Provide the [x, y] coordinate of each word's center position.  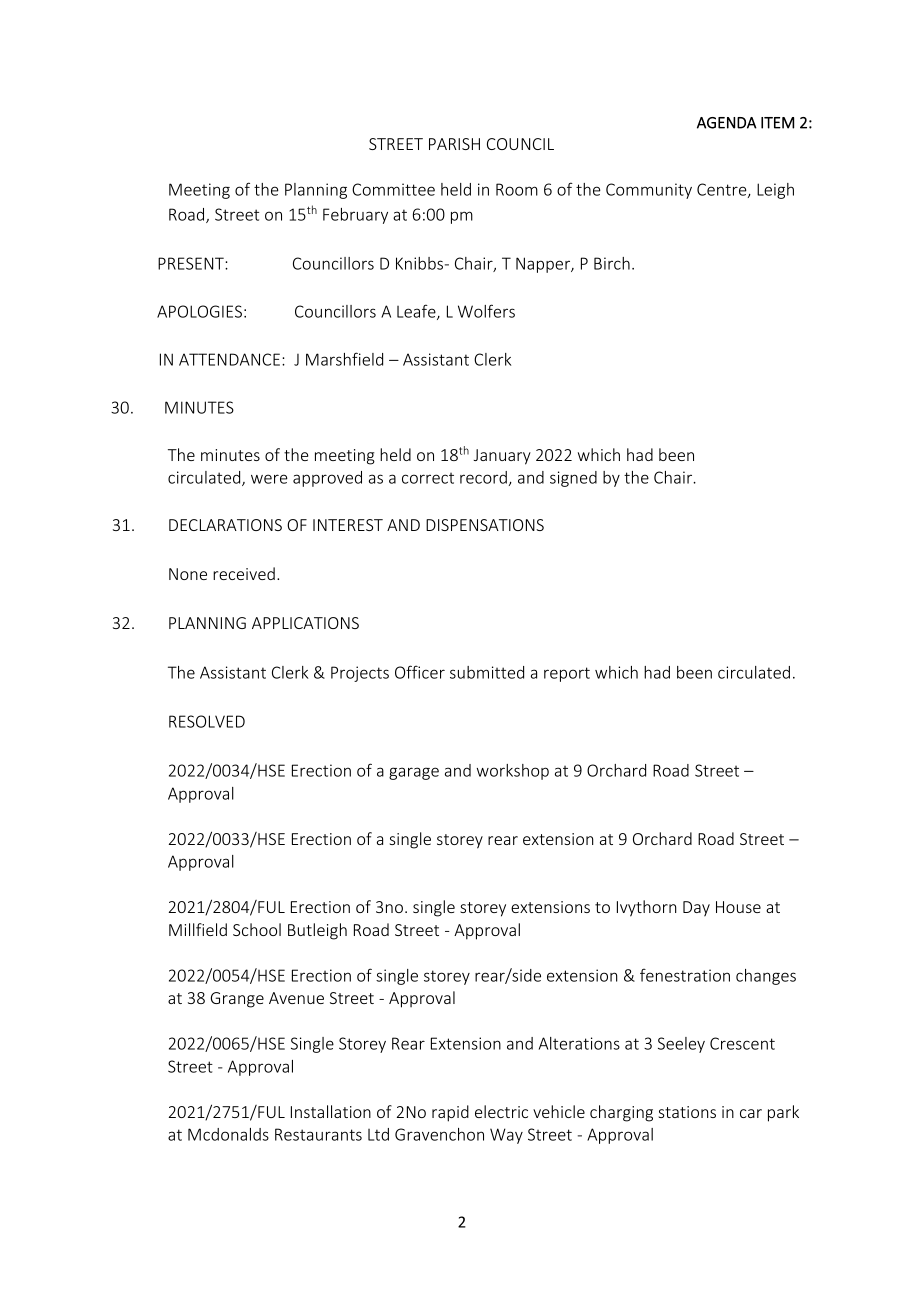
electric [501, 1111]
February [355, 216]
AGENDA [727, 123]
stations [687, 1112]
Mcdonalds [228, 1134]
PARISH [454, 144]
